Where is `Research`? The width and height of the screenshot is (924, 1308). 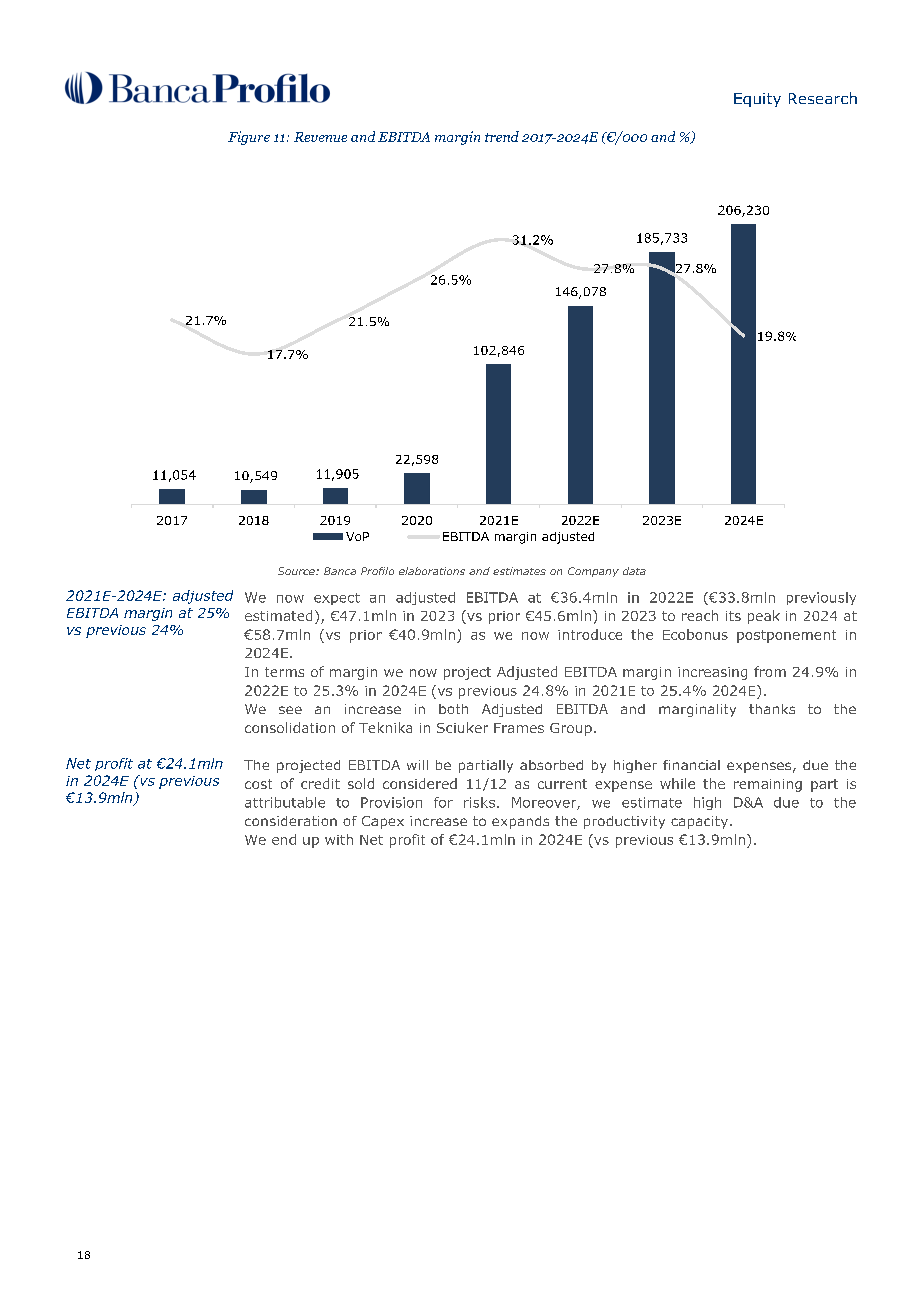 Research is located at coordinates (823, 98).
